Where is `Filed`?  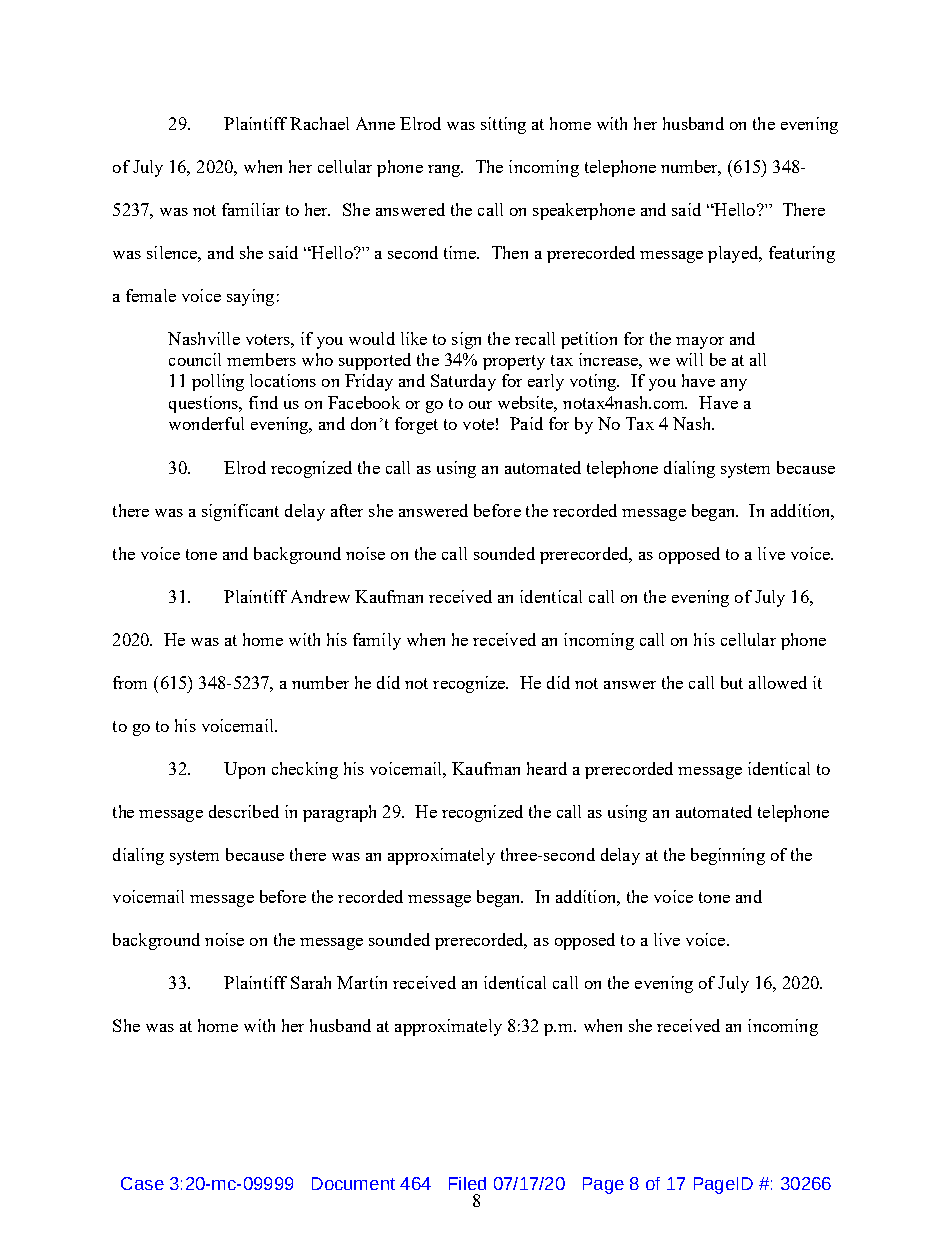
Filed is located at coordinates (467, 1183).
